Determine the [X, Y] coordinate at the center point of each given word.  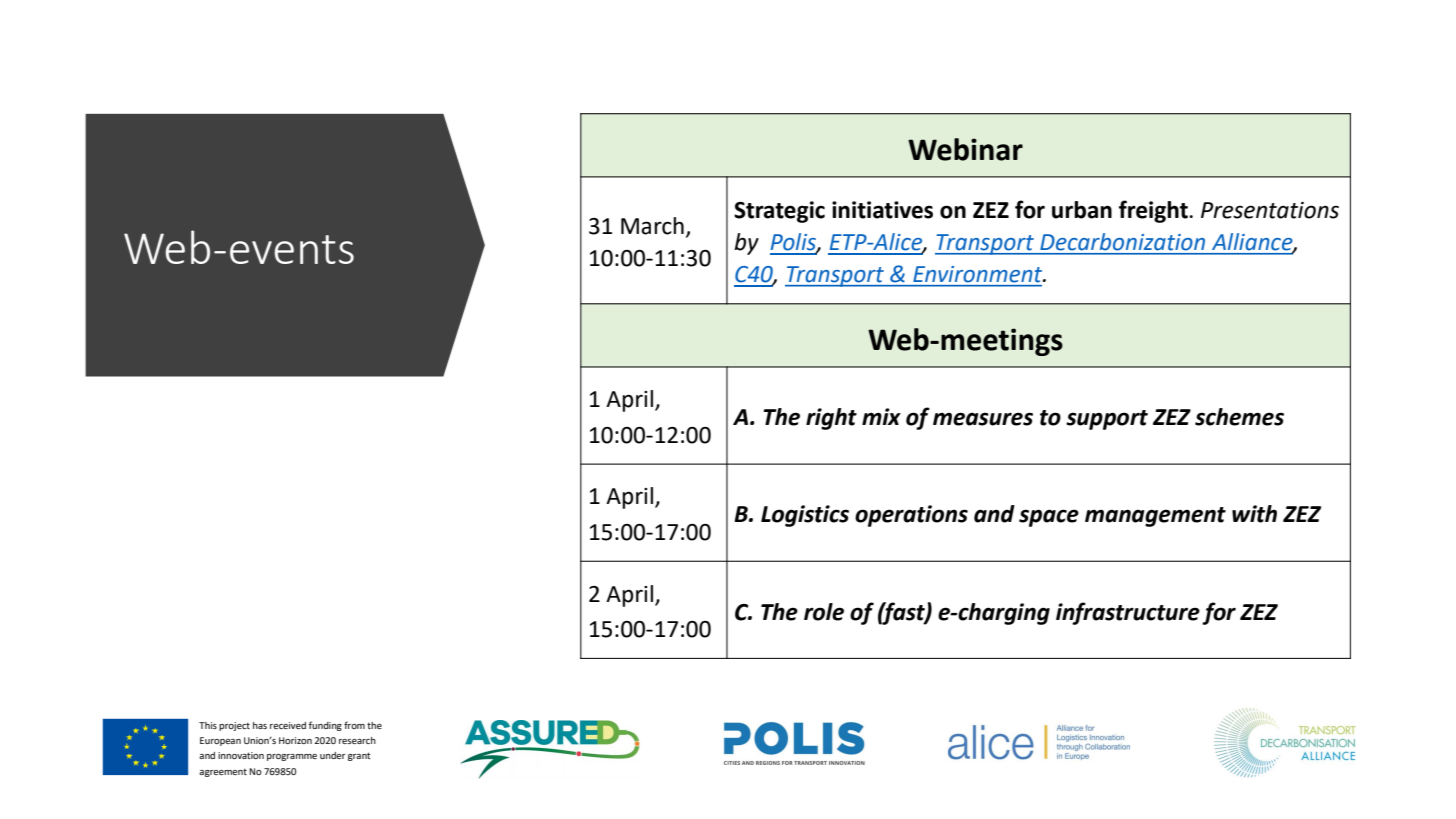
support [1107, 420]
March [652, 226]
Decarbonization [1123, 241]
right [831, 419]
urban [1082, 210]
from [354, 725]
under [333, 755]
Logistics [805, 516]
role [824, 612]
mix [881, 416]
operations [911, 516]
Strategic [779, 212]
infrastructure [1128, 613]
